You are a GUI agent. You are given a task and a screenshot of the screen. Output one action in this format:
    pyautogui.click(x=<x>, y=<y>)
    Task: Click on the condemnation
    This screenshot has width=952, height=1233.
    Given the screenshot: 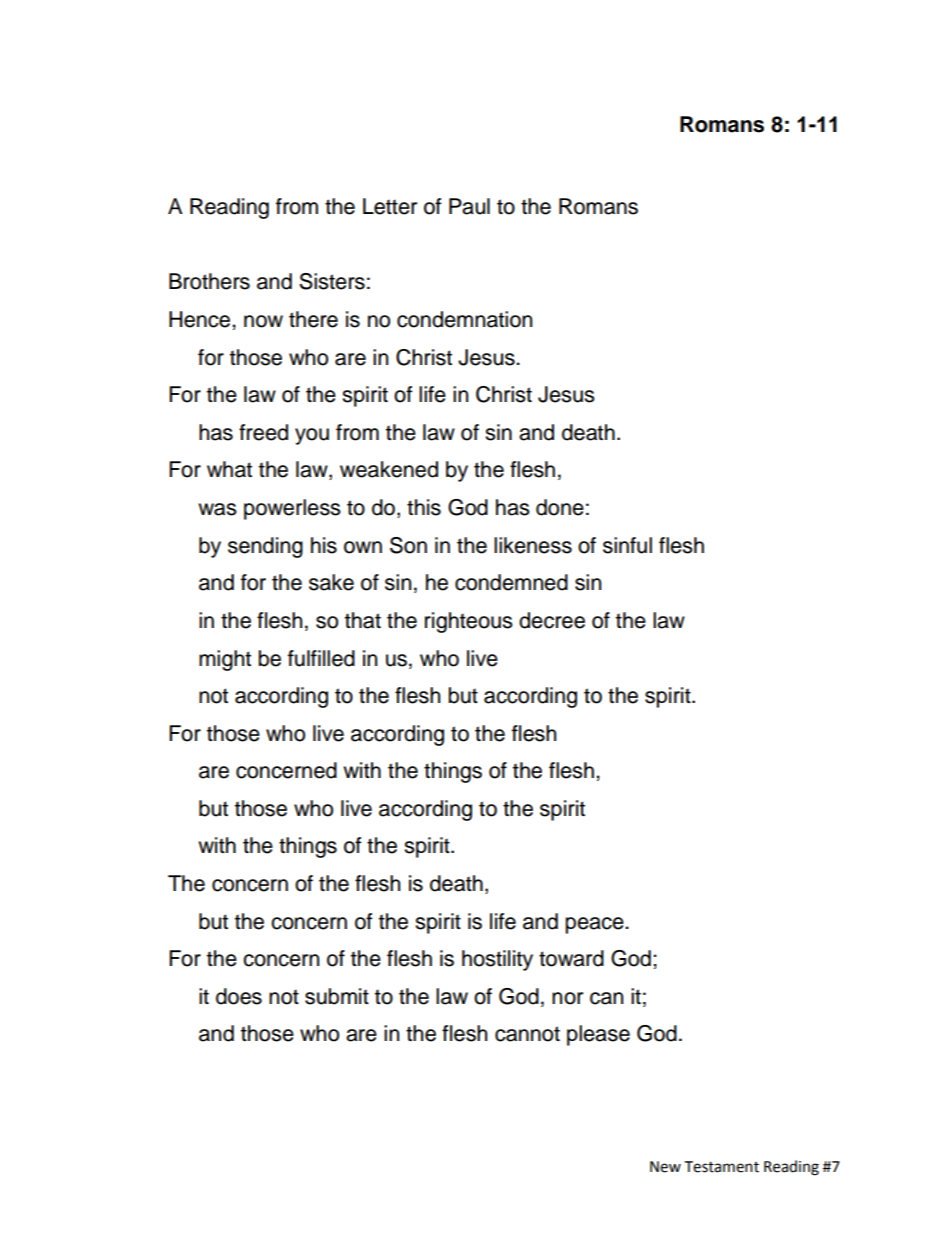 What is the action you would take?
    pyautogui.click(x=464, y=319)
